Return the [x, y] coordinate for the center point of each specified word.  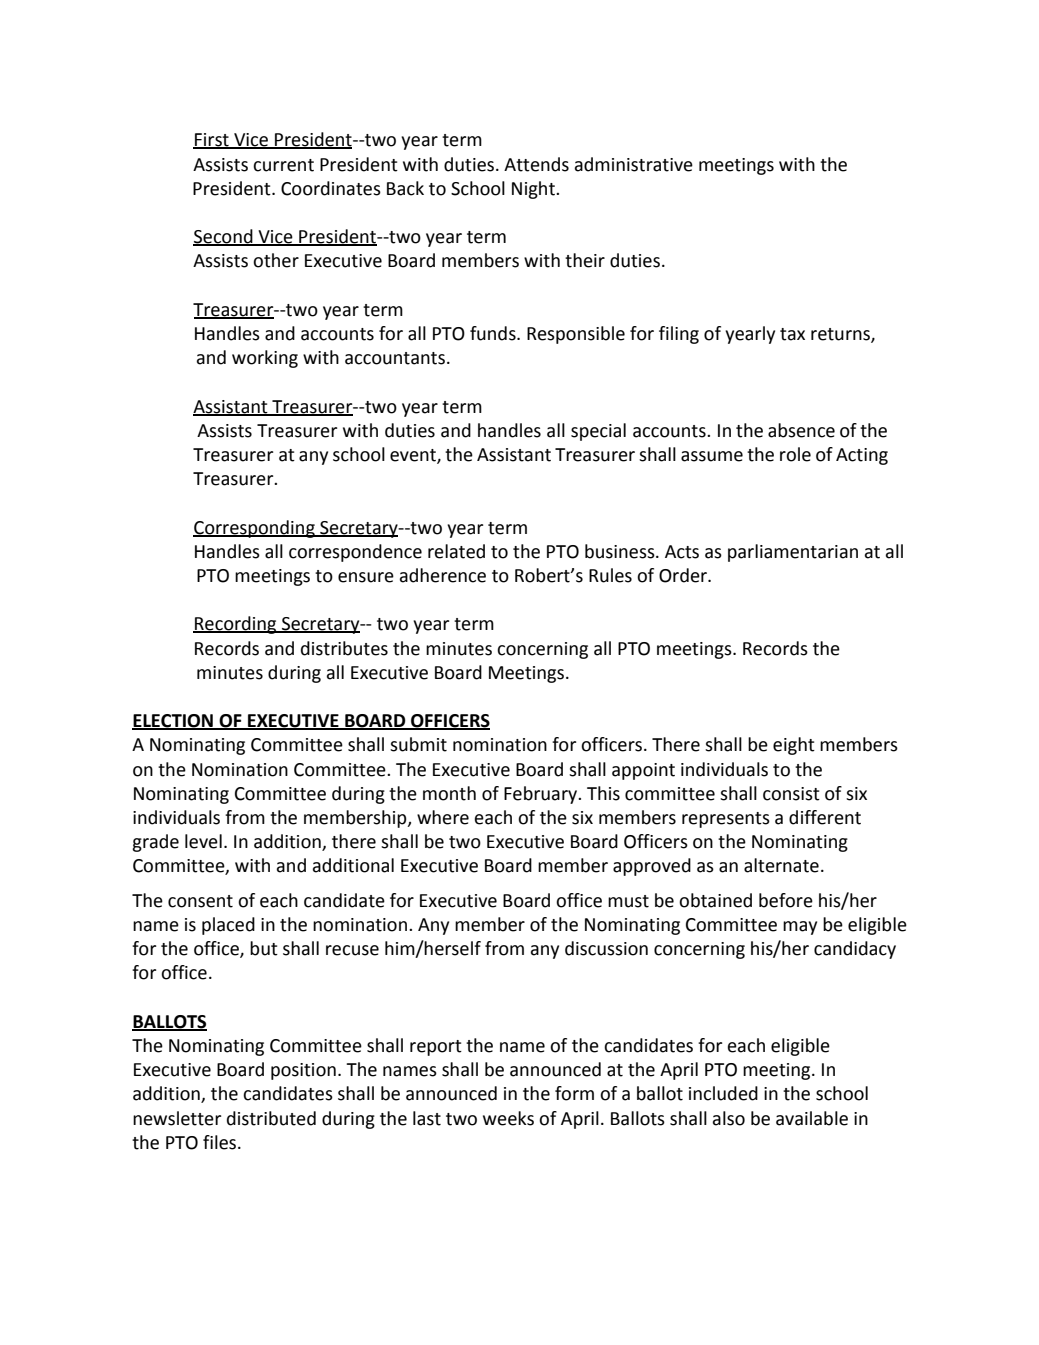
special [598, 432]
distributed [271, 1118]
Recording [236, 625]
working [265, 359]
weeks [508, 1118]
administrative [634, 164]
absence [801, 430]
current [283, 165]
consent [200, 901]
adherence [443, 575]
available [812, 1118]
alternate [781, 865]
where [443, 817]
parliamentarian [793, 553]
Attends [536, 164]
